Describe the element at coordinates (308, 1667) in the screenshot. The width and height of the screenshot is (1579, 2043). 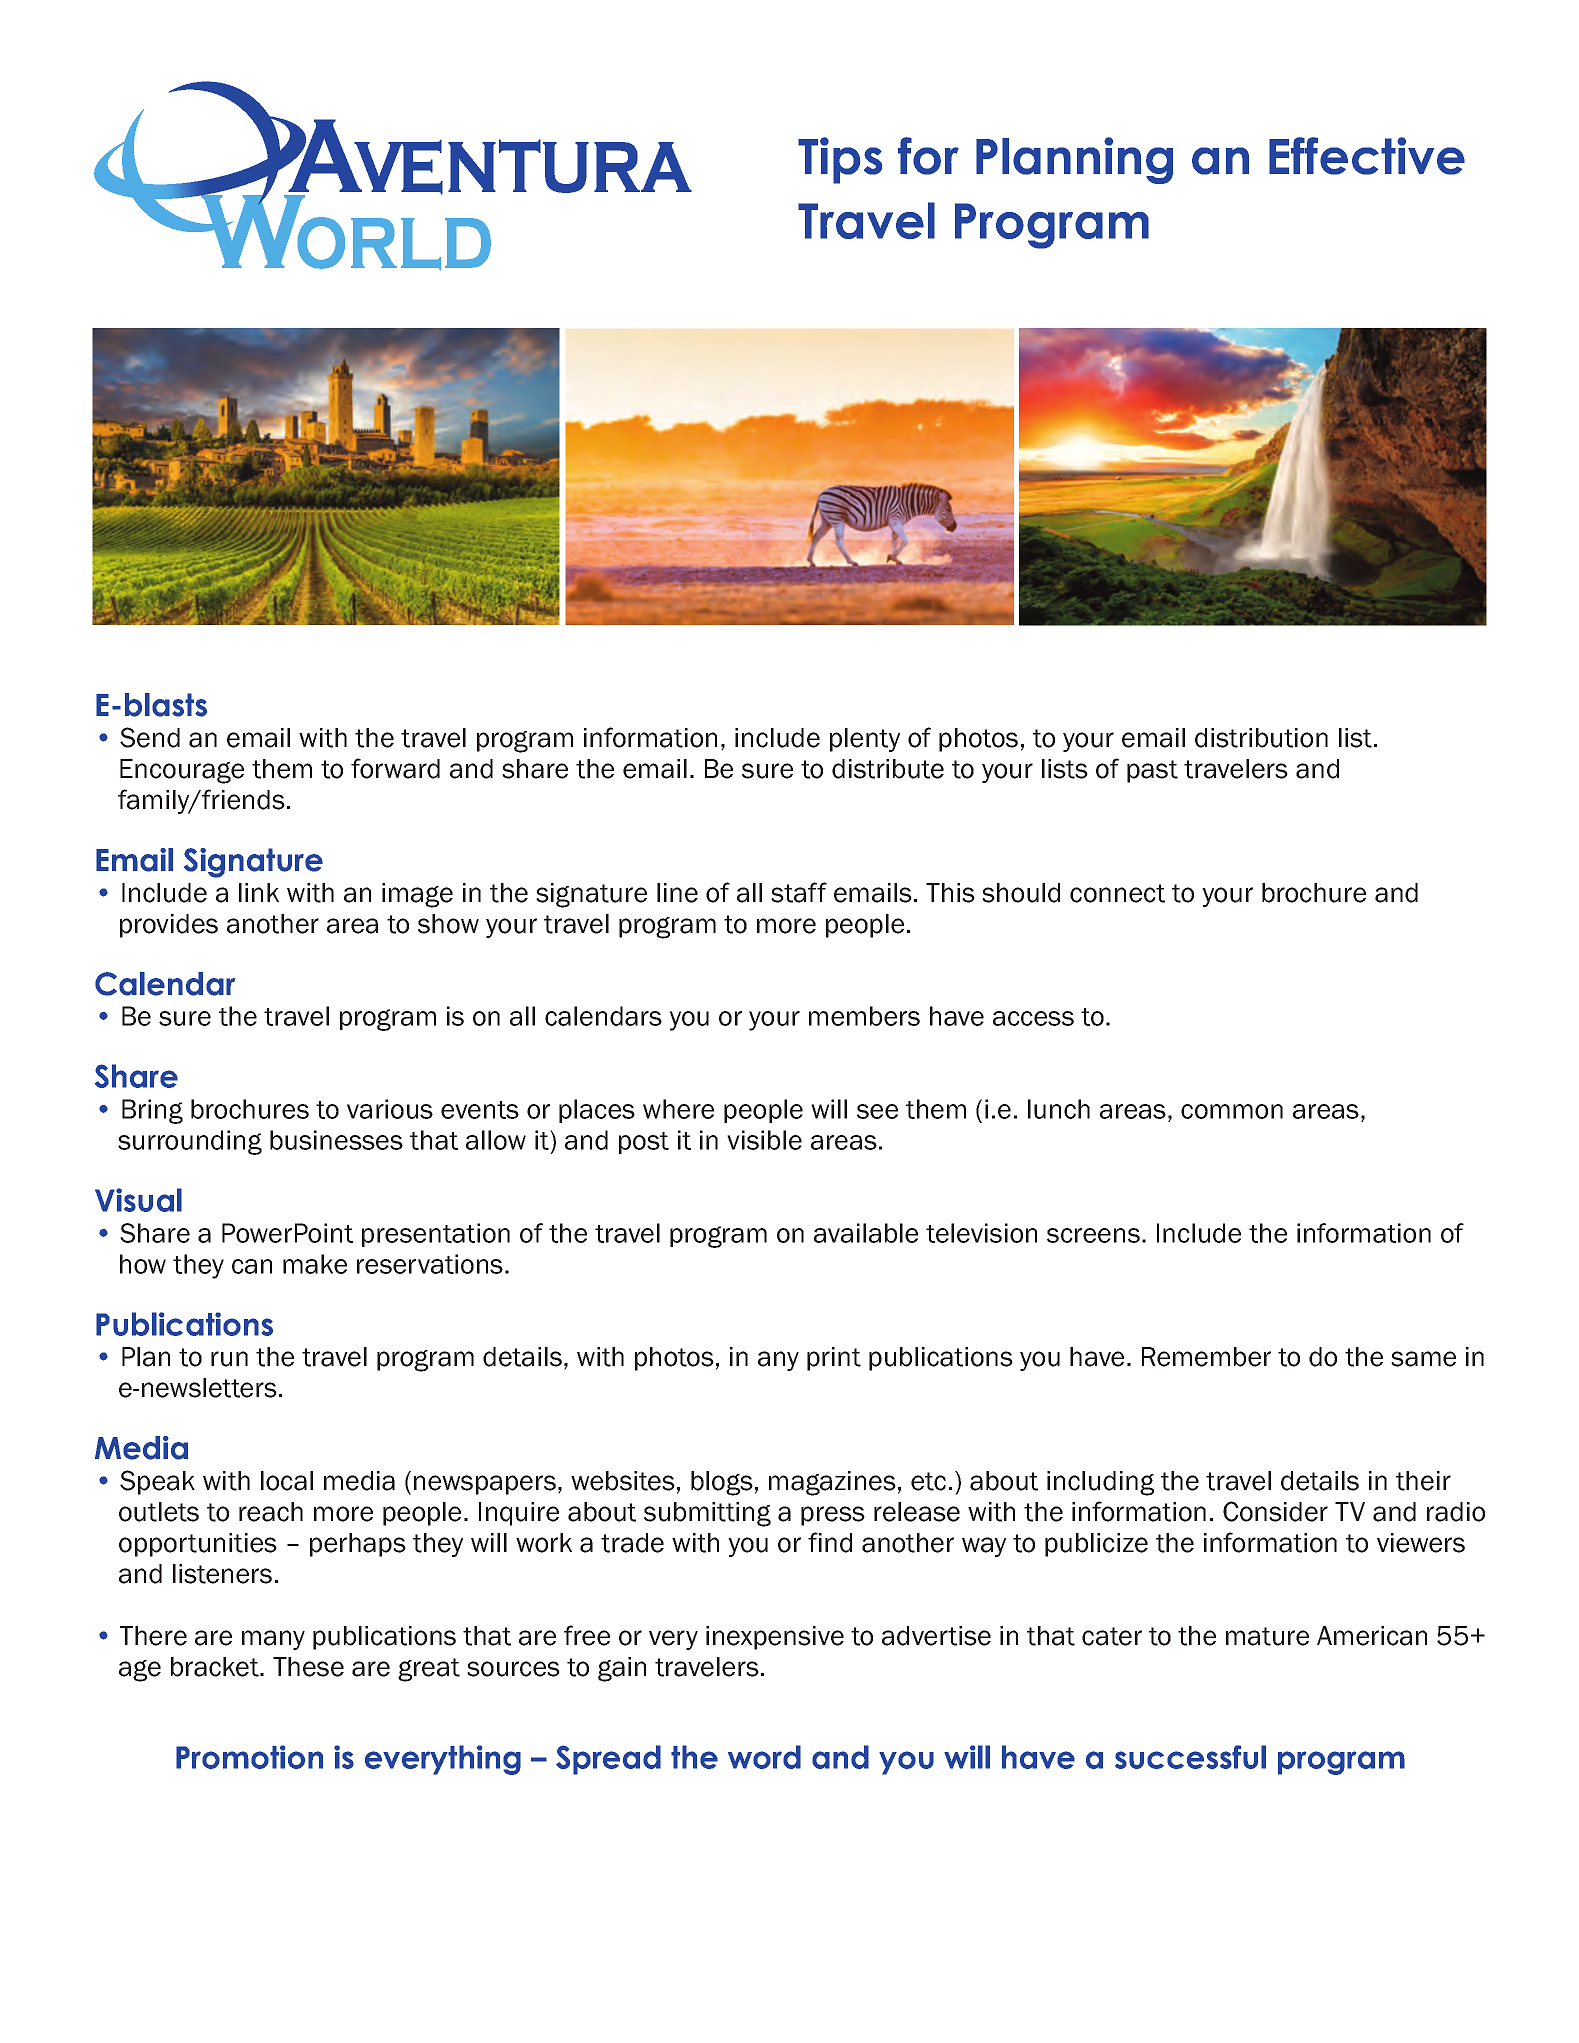
I see `These` at that location.
